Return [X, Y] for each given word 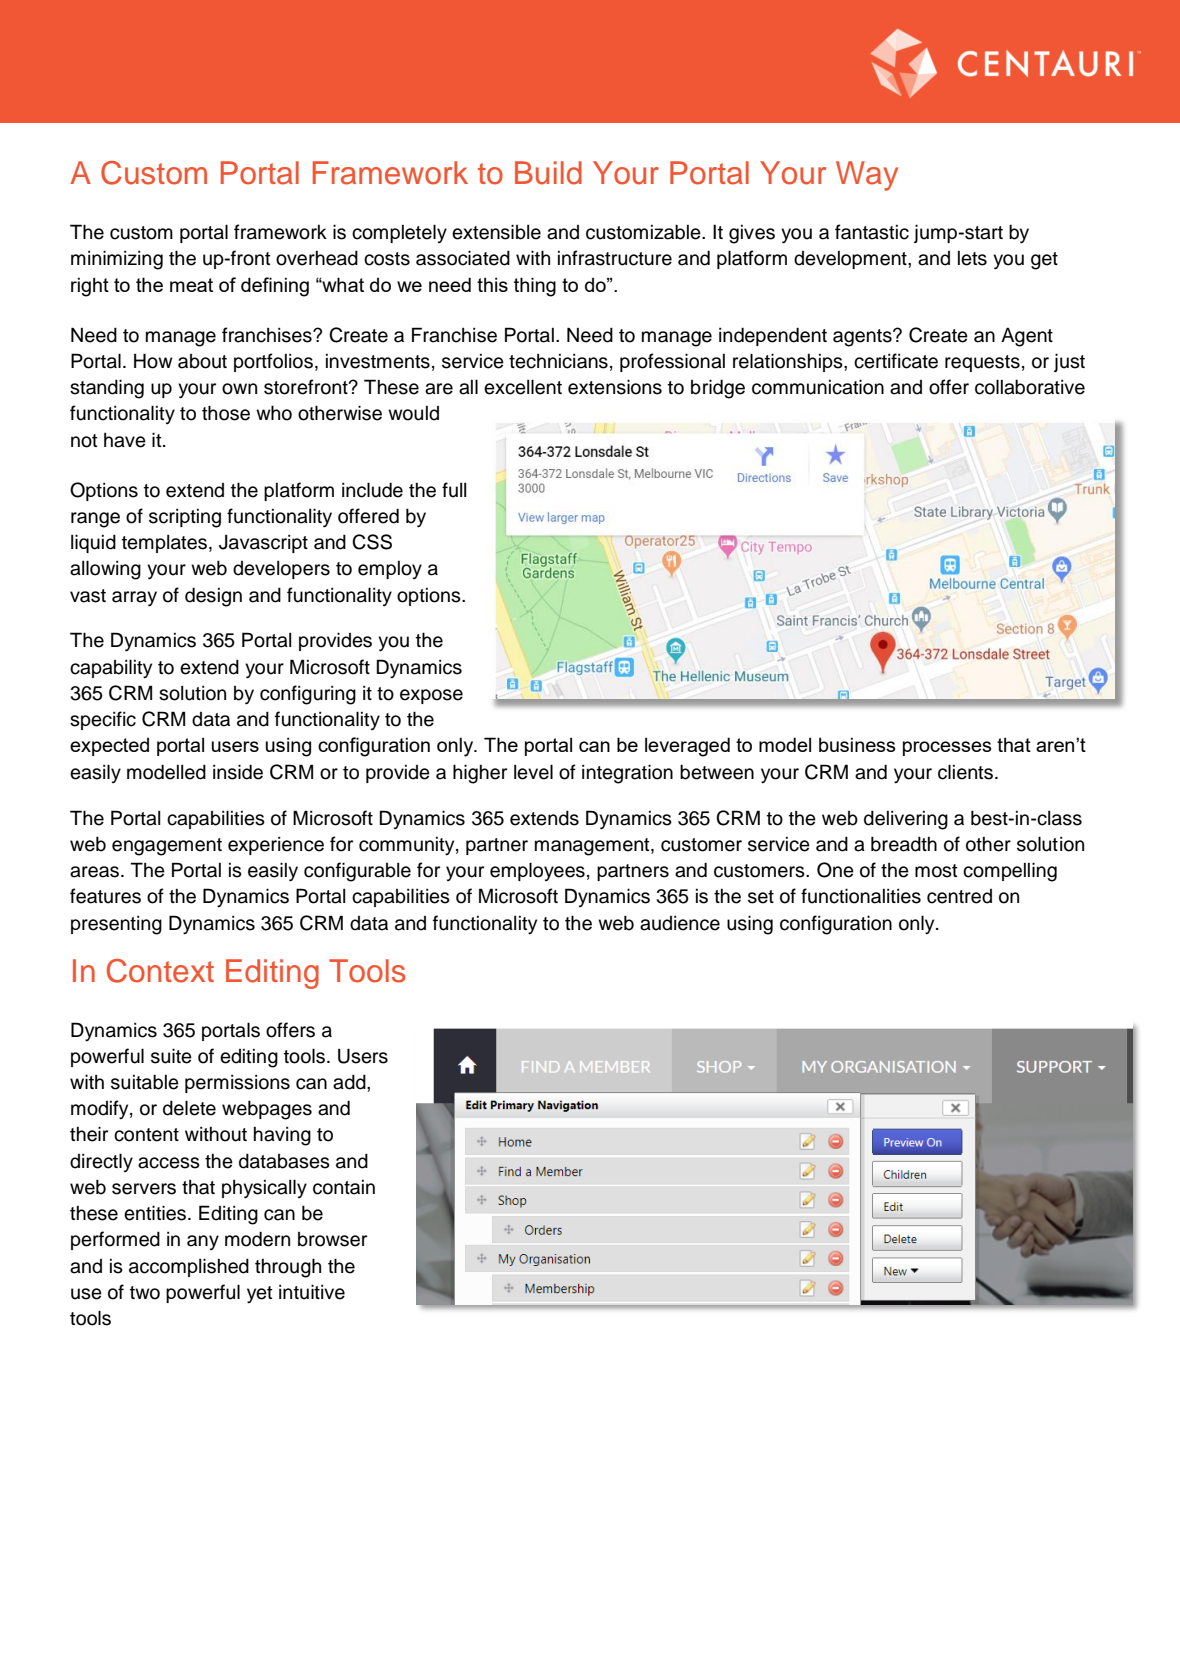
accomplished [189, 1267]
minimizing [117, 260]
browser [332, 1239]
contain [344, 1187]
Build [548, 173]
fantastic [872, 232]
